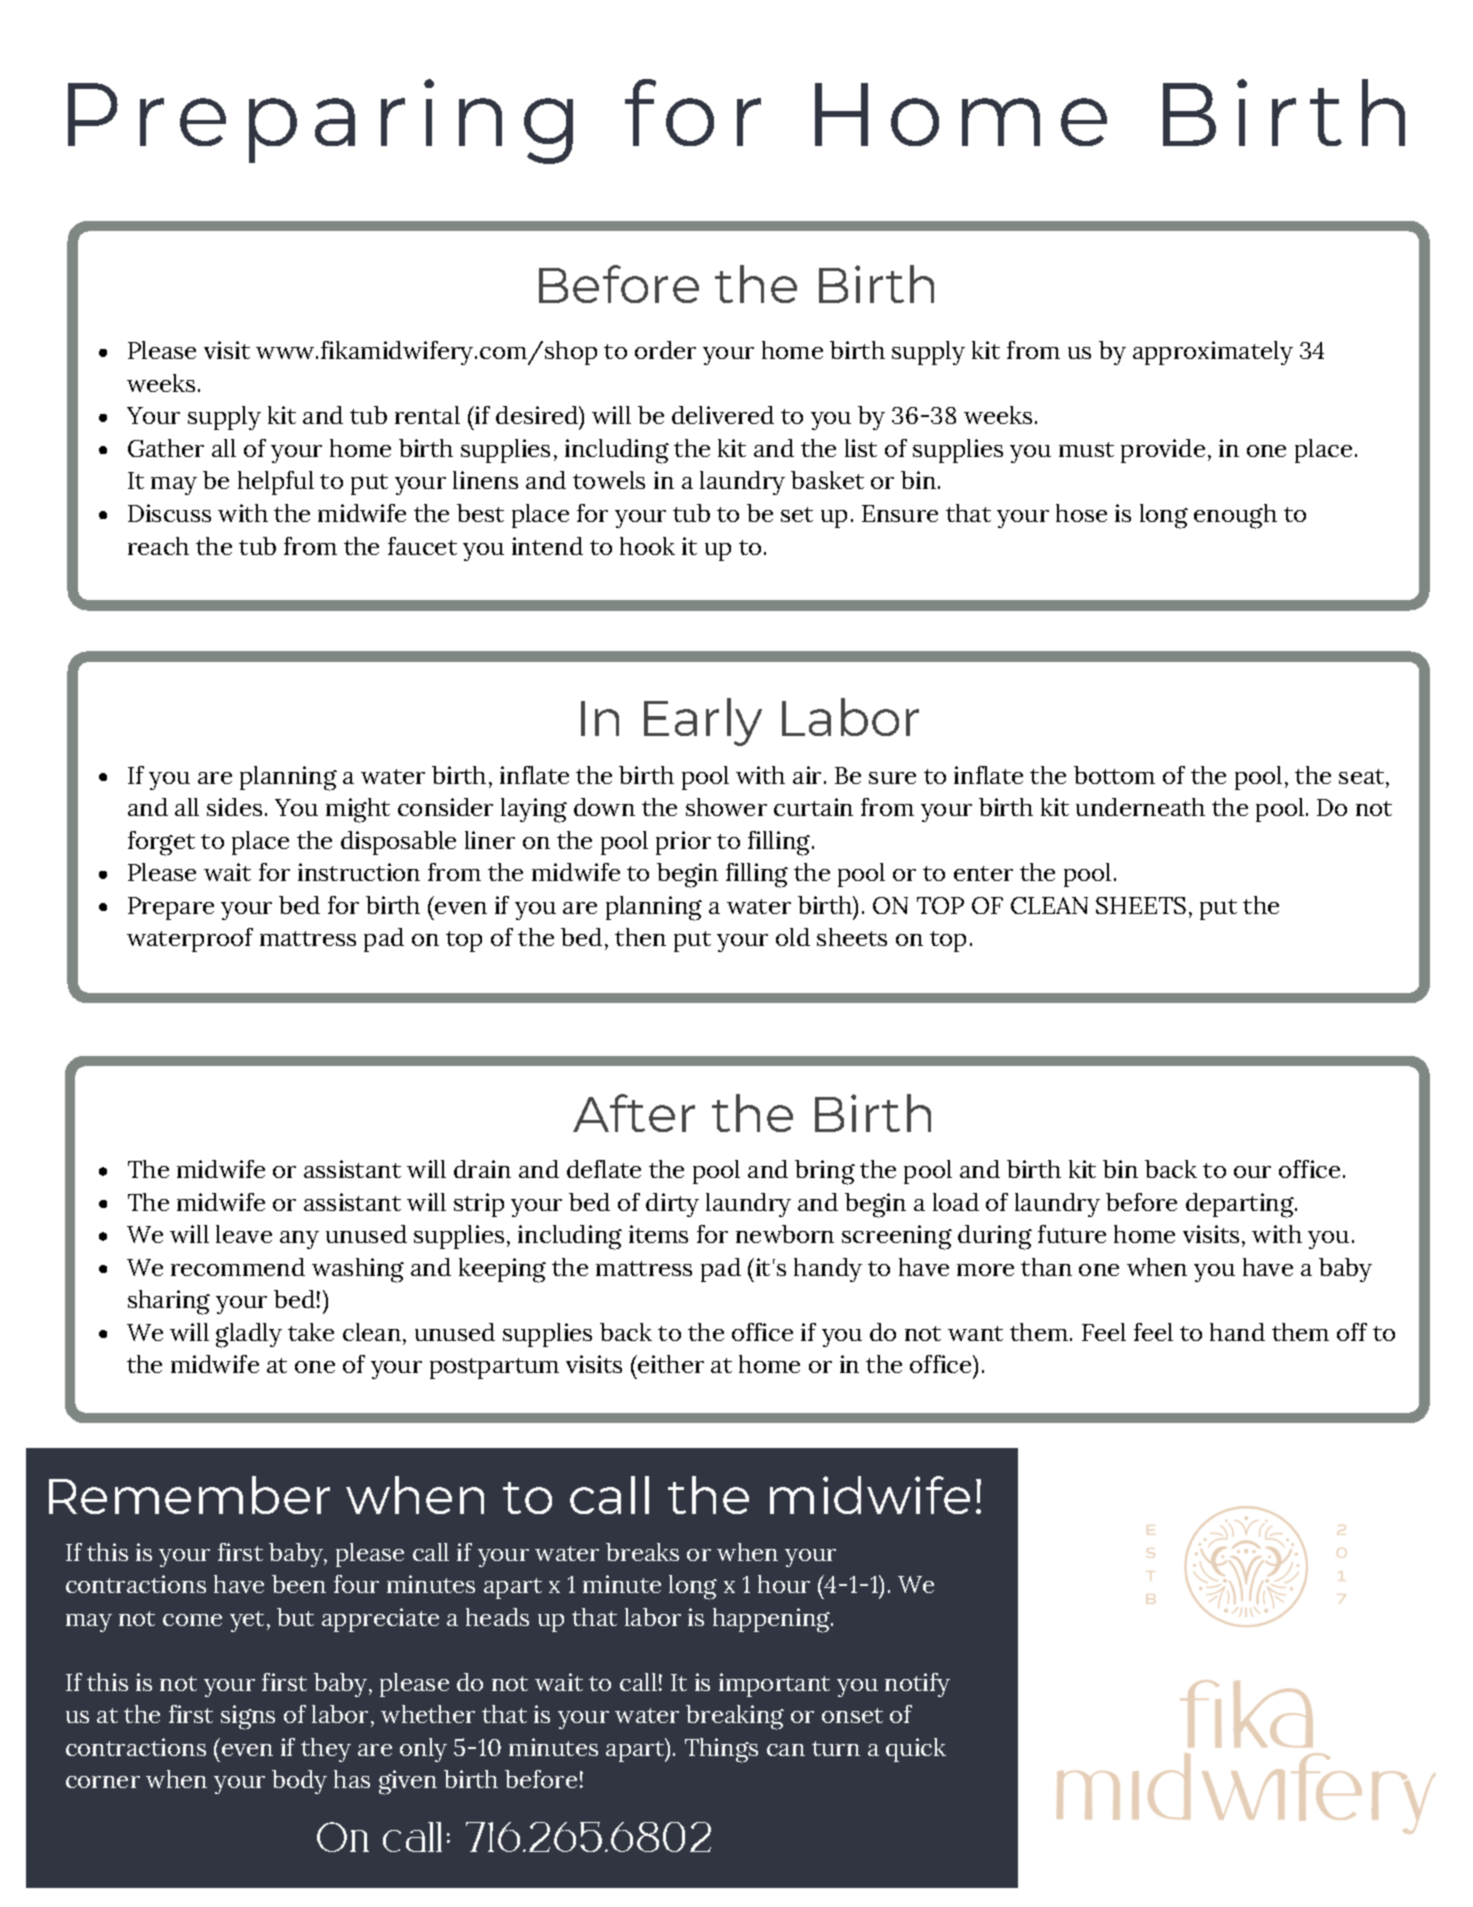  Describe the element at coordinates (634, 1113) in the image. I see `After` at that location.
